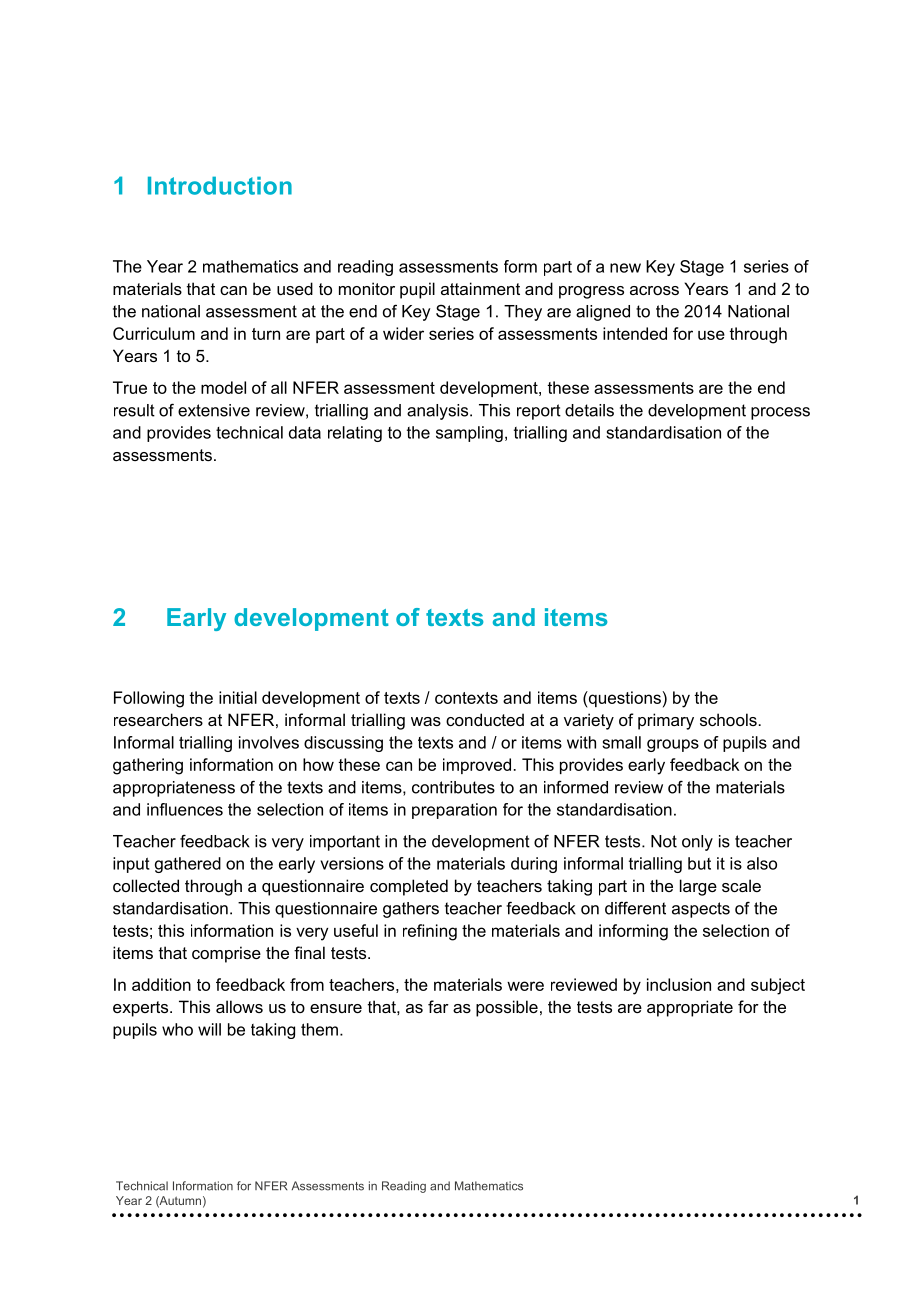 The width and height of the screenshot is (924, 1308). What do you see at coordinates (220, 185) in the screenshot?
I see `Introduction` at bounding box center [220, 185].
